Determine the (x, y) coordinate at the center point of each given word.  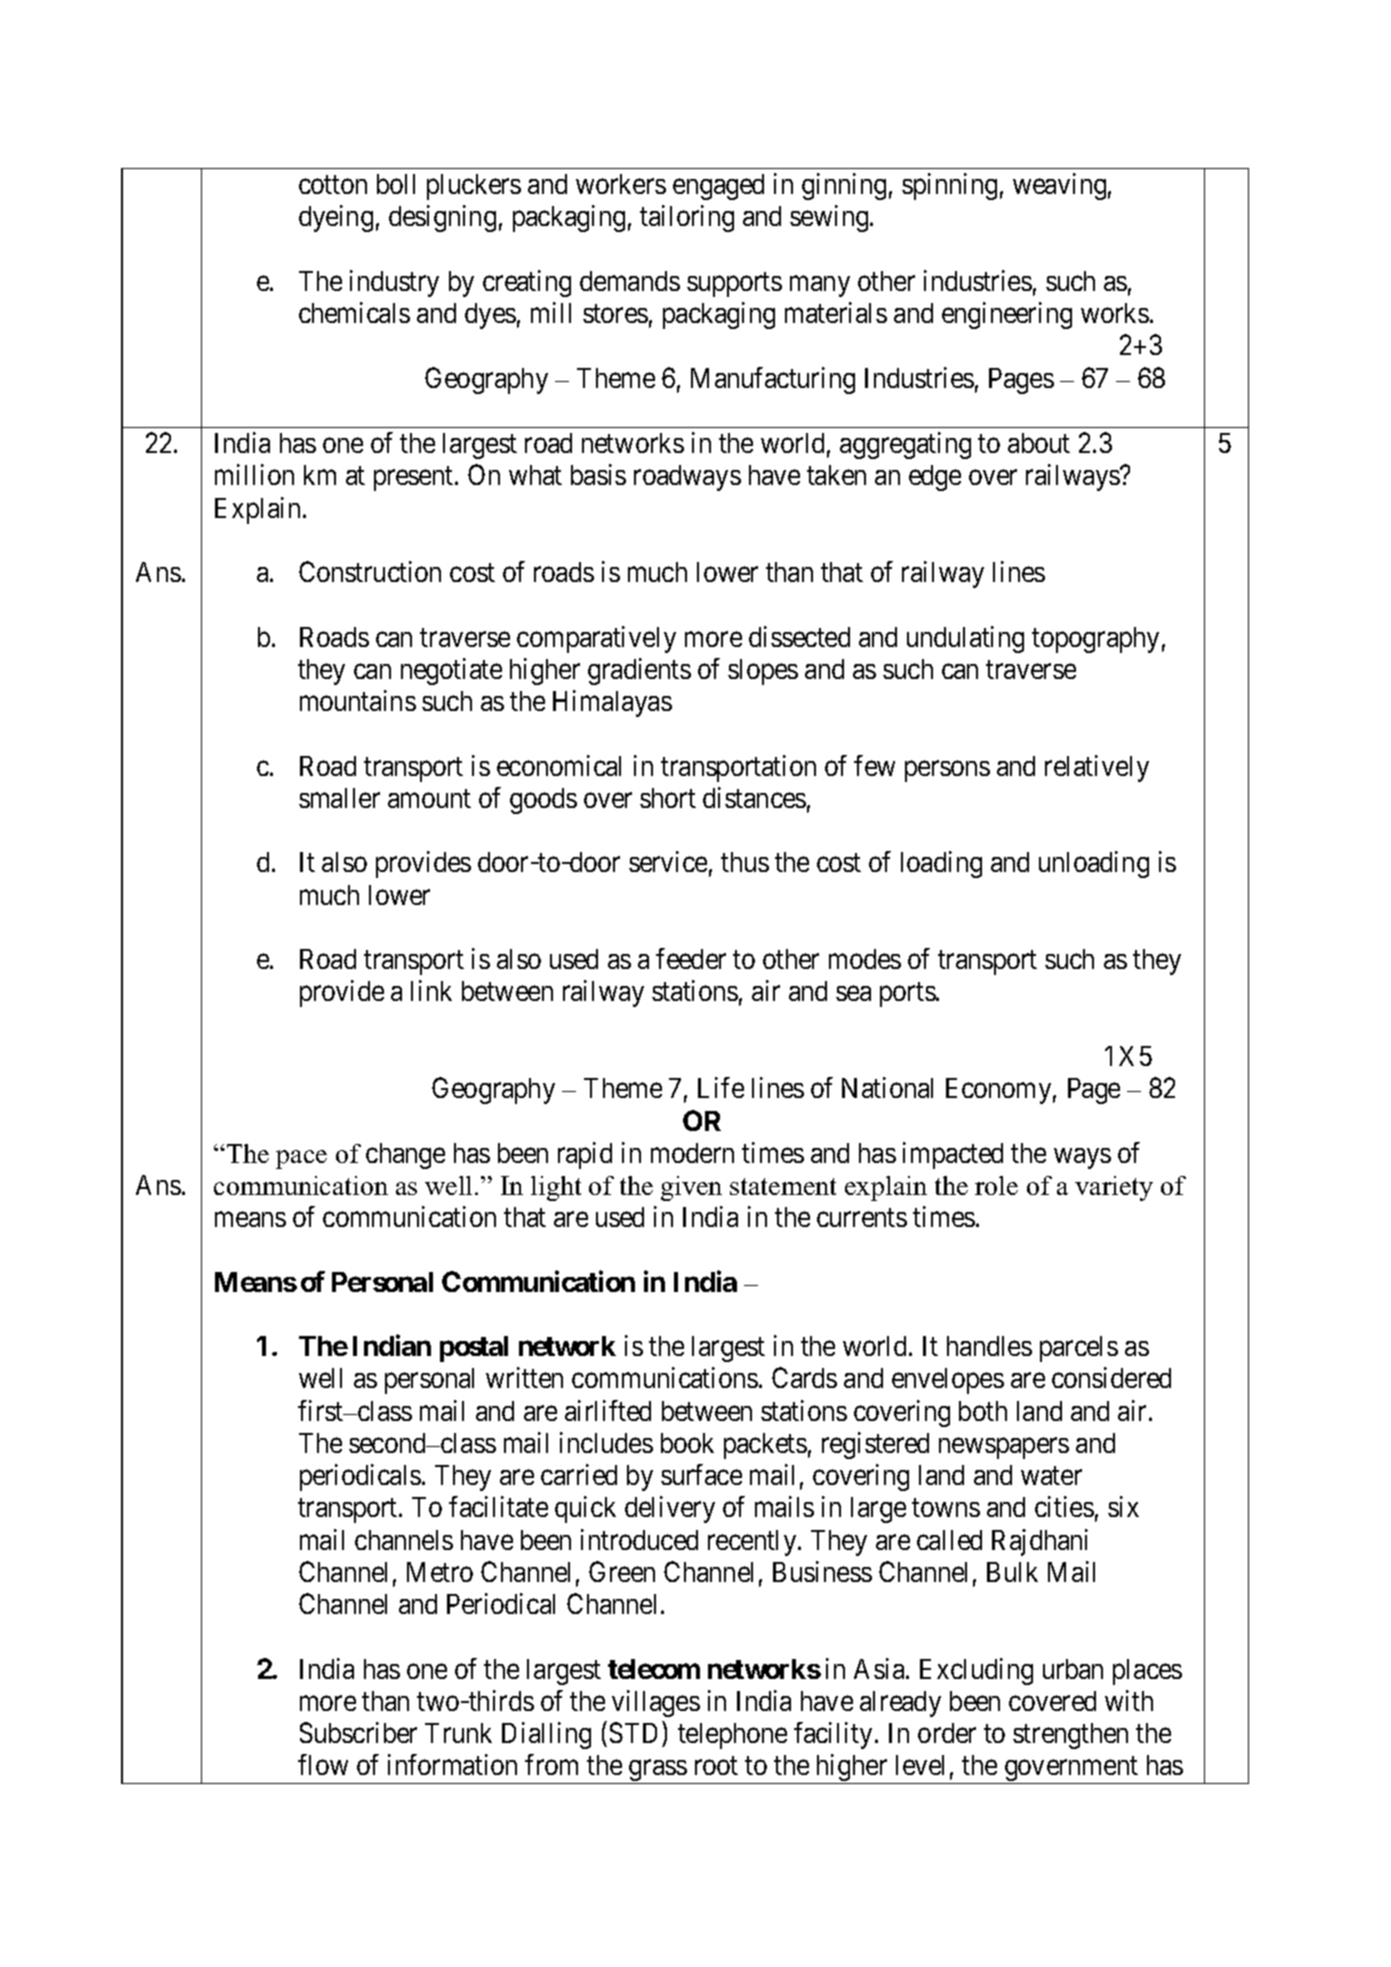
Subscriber (358, 1732)
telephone (732, 1736)
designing (442, 218)
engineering (1007, 315)
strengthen (1070, 1736)
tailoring (687, 218)
